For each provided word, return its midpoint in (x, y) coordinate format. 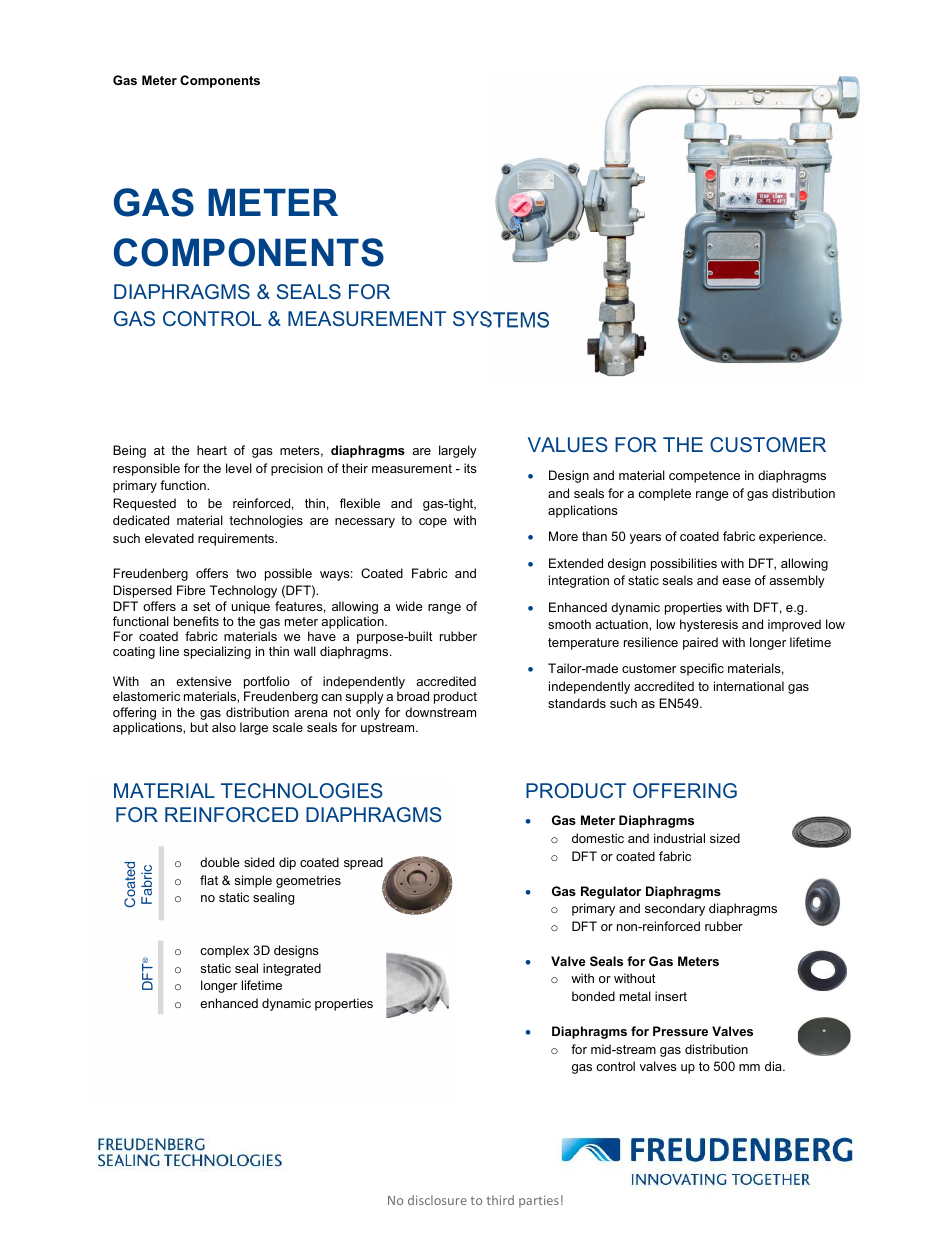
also (224, 727)
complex (224, 951)
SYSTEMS (501, 319)
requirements (237, 539)
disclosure (437, 1200)
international (749, 686)
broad (413, 696)
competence (704, 477)
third (500, 1200)
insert (671, 996)
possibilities (684, 564)
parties (539, 1201)
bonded (593, 996)
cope (433, 523)
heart (212, 450)
